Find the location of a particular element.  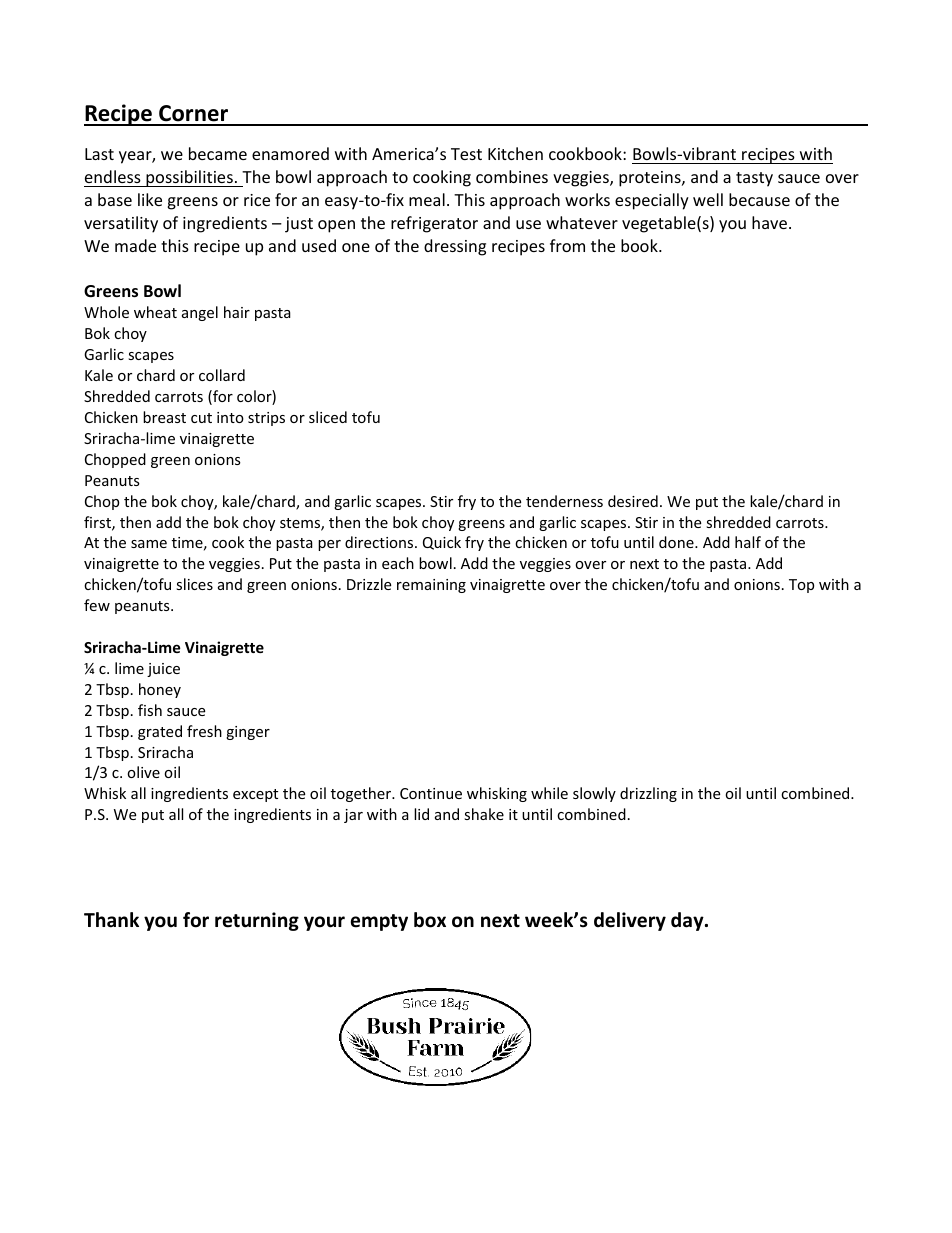

breast is located at coordinates (164, 417).
